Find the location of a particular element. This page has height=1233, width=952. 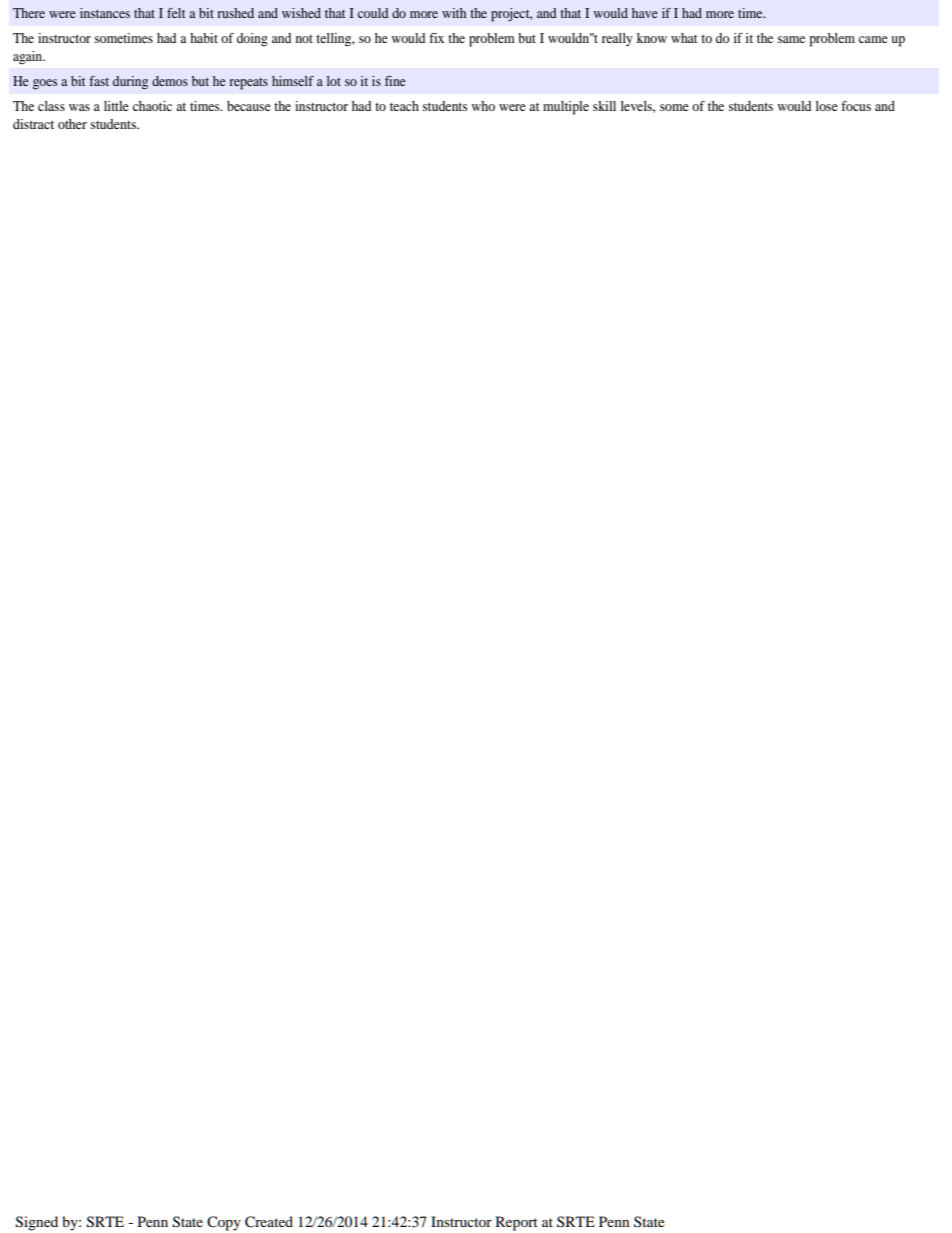

during is located at coordinates (130, 83).
